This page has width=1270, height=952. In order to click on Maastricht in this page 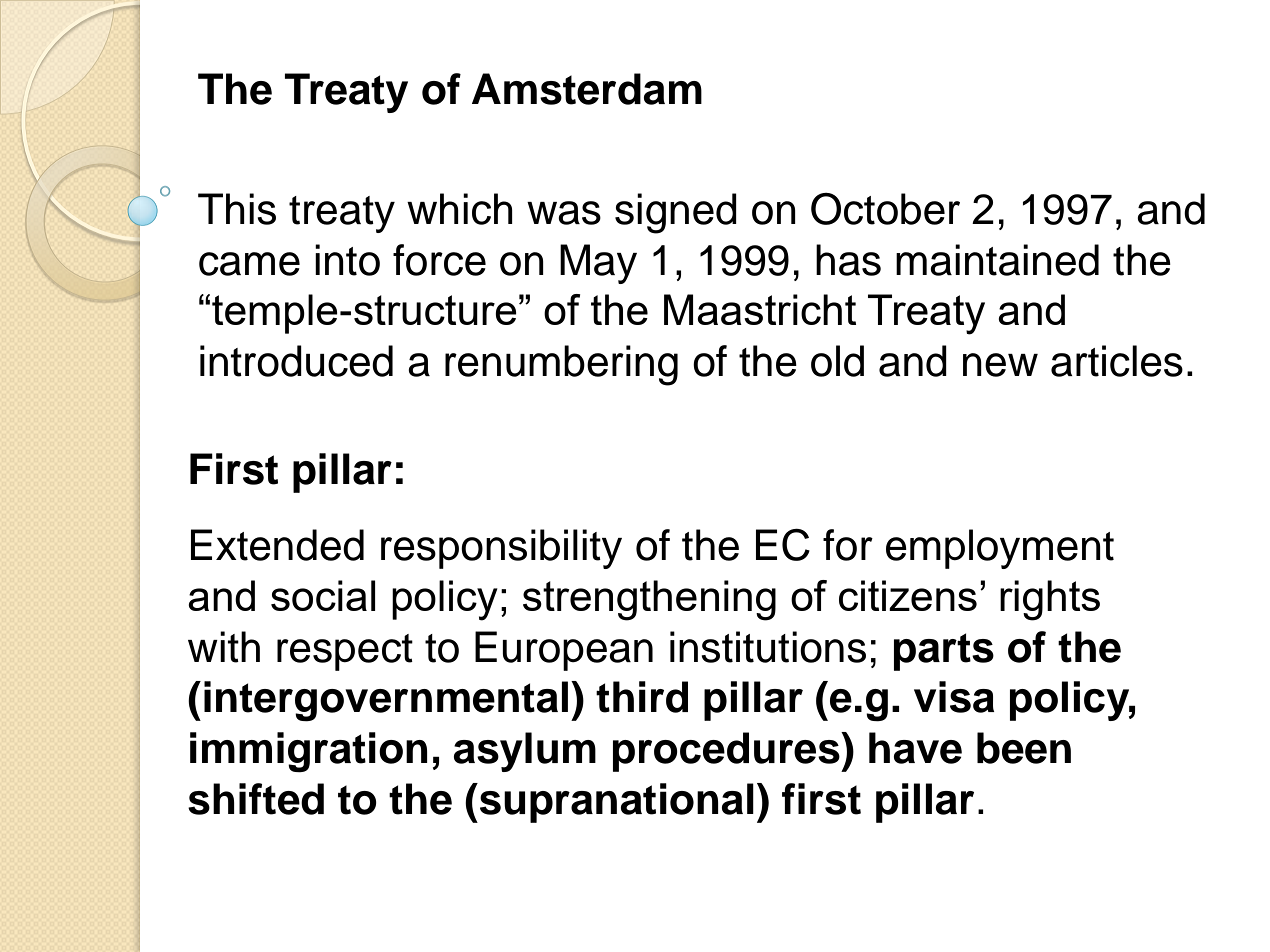, I will do `click(760, 309)`.
